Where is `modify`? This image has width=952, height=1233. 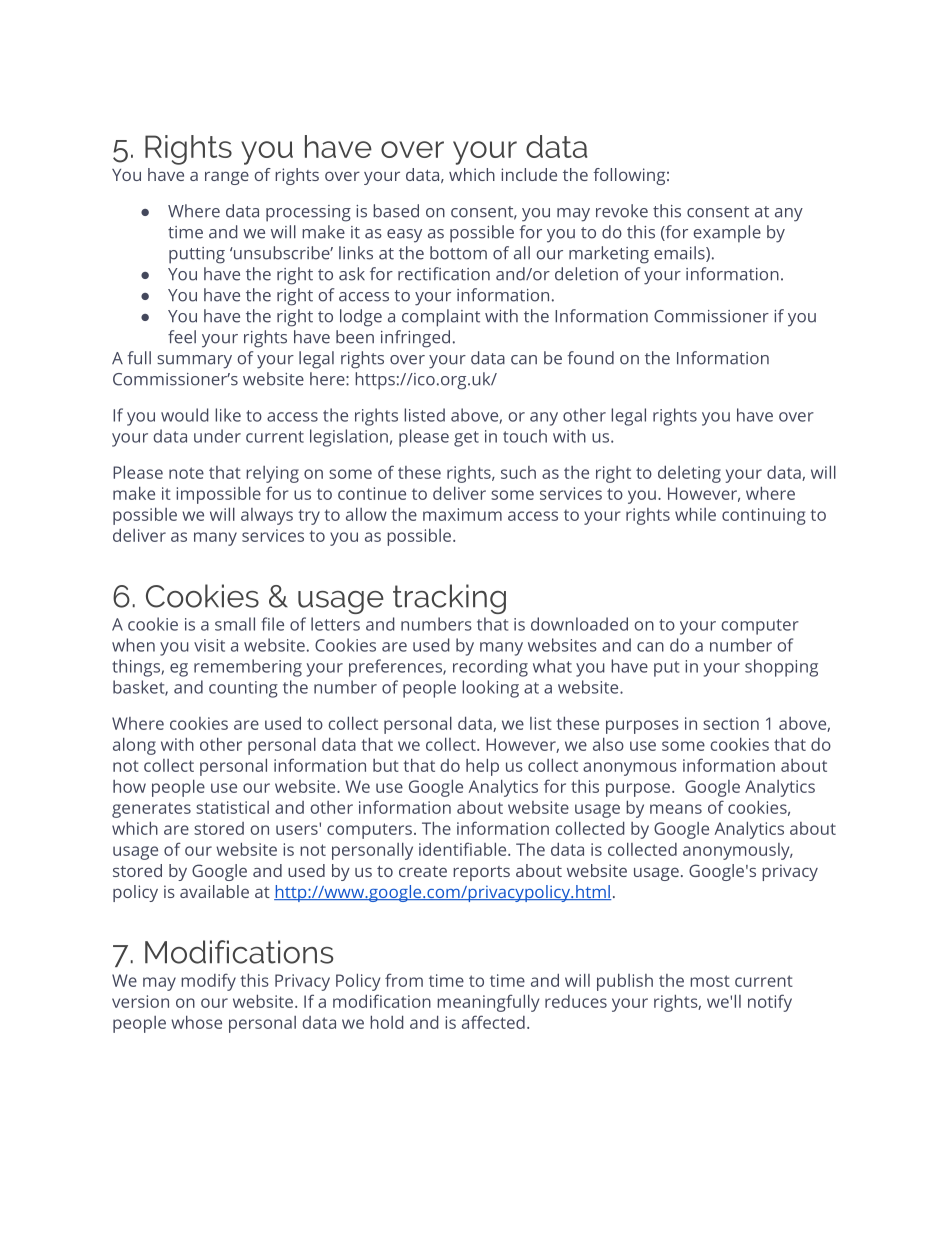 modify is located at coordinates (208, 982).
